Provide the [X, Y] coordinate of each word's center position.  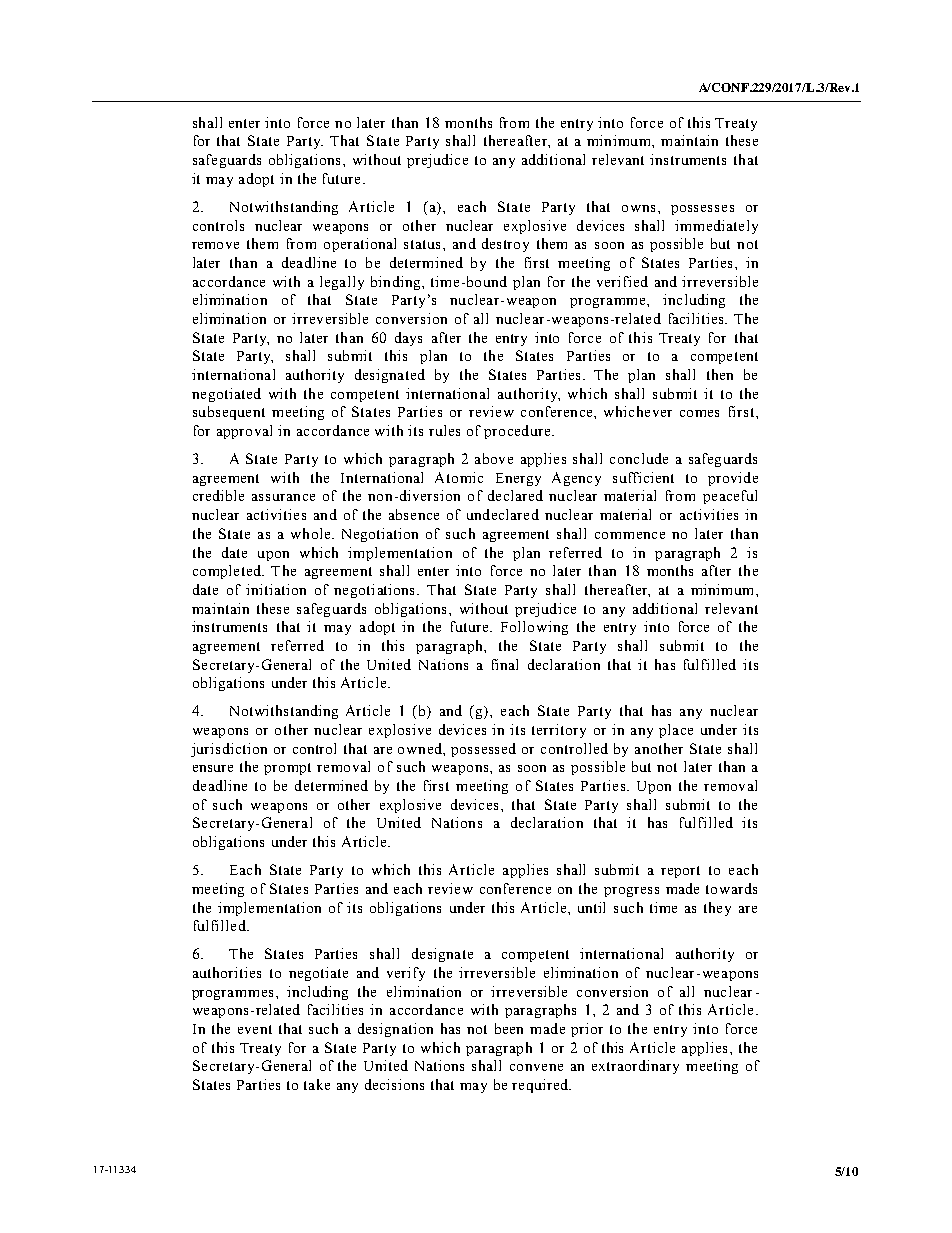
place [676, 731]
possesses [702, 210]
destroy [505, 245]
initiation [276, 589]
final [505, 664]
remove [215, 245]
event [255, 1029]
